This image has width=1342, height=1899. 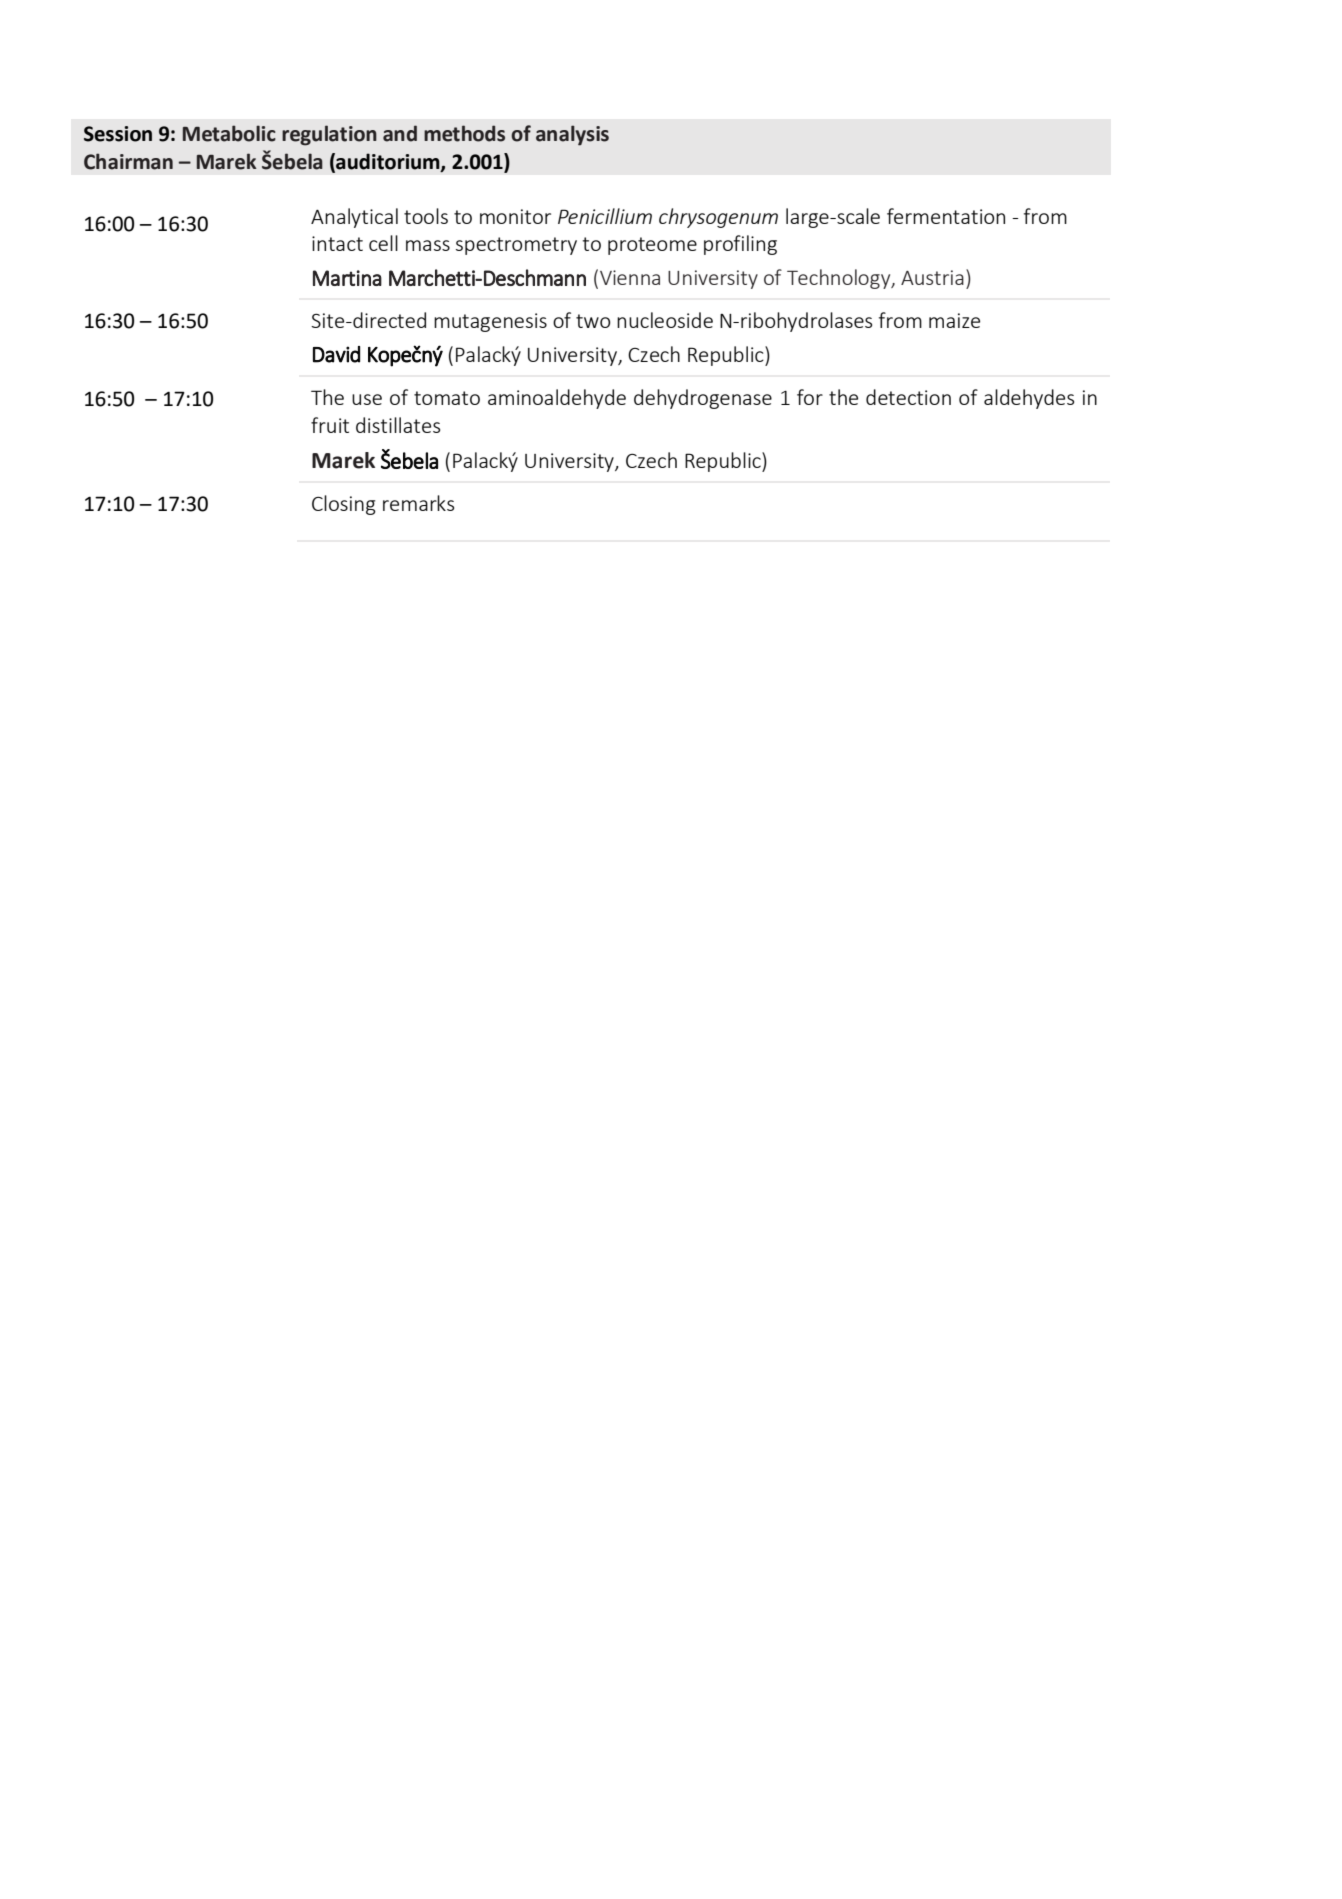 I want to click on fermentation, so click(x=946, y=216).
